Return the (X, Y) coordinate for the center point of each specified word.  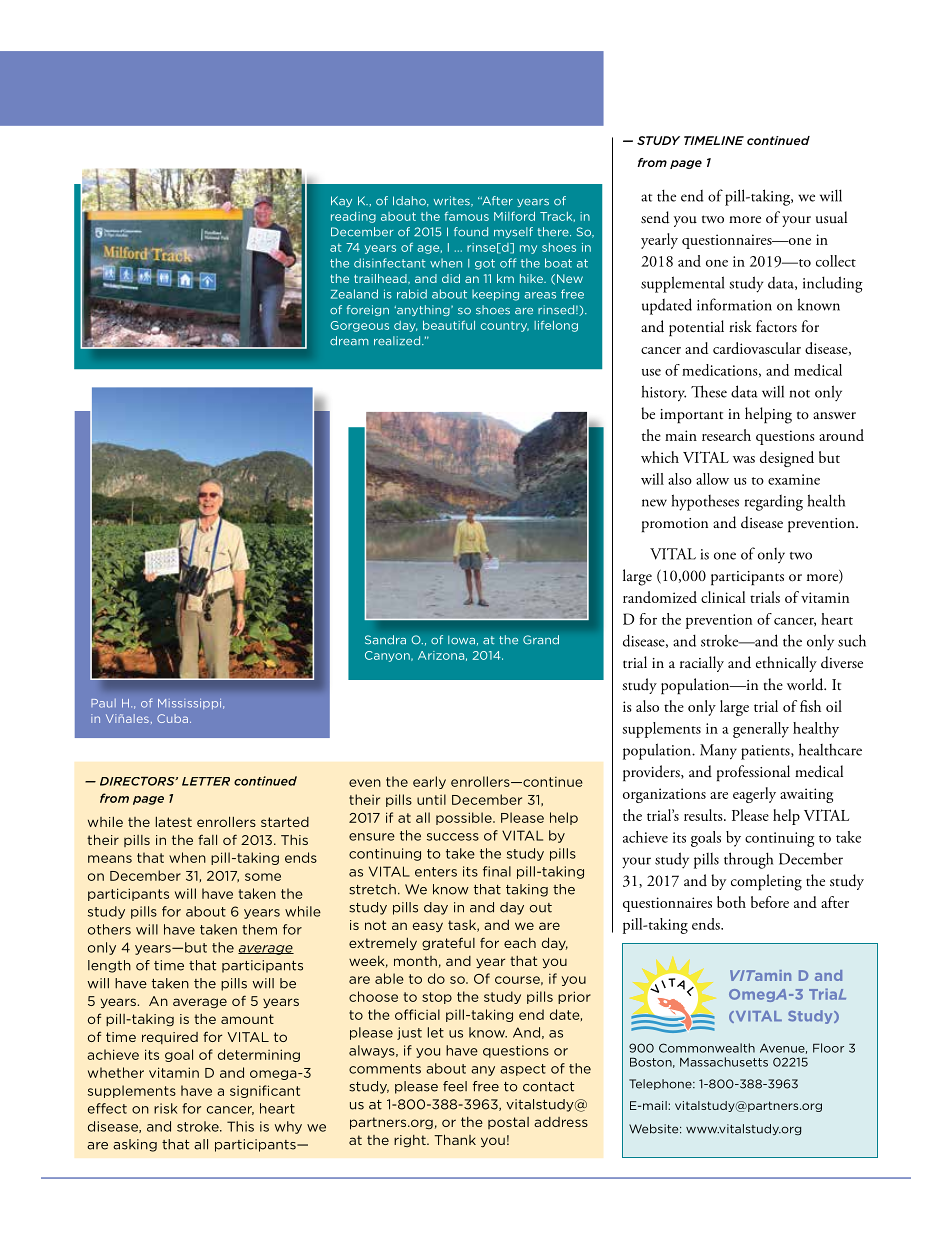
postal (508, 1123)
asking (135, 1145)
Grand (541, 640)
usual (831, 217)
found (471, 232)
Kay (341, 201)
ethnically (786, 664)
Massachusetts (724, 1062)
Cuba (174, 718)
